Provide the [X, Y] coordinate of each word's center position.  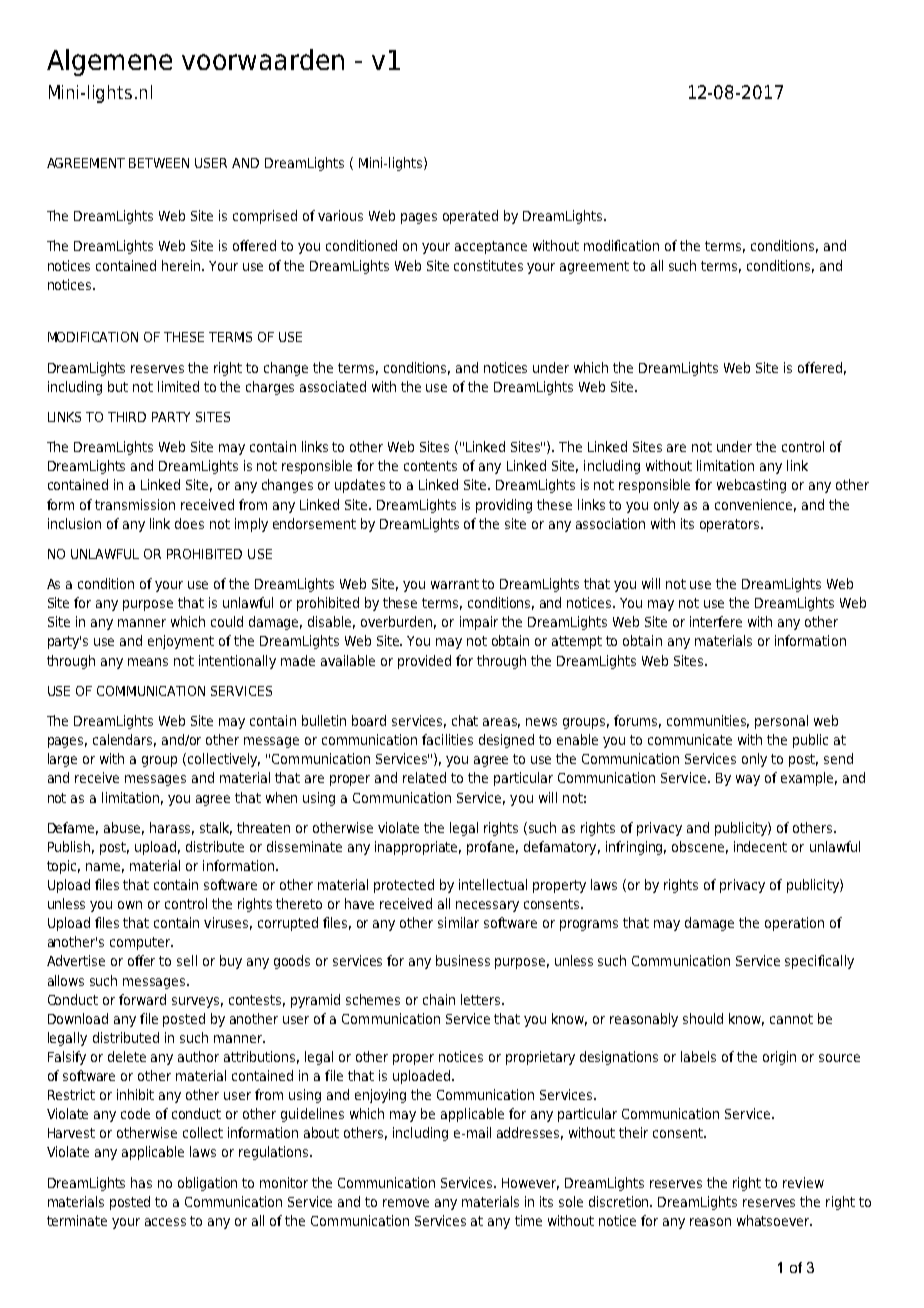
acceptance [491, 247]
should [703, 1018]
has [141, 1182]
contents [430, 466]
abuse [124, 828]
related [424, 777]
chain [439, 999]
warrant [455, 584]
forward [142, 999]
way [748, 780]
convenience [755, 505]
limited [178, 386]
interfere [716, 621]
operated [470, 217]
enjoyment [181, 642]
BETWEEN [159, 163]
